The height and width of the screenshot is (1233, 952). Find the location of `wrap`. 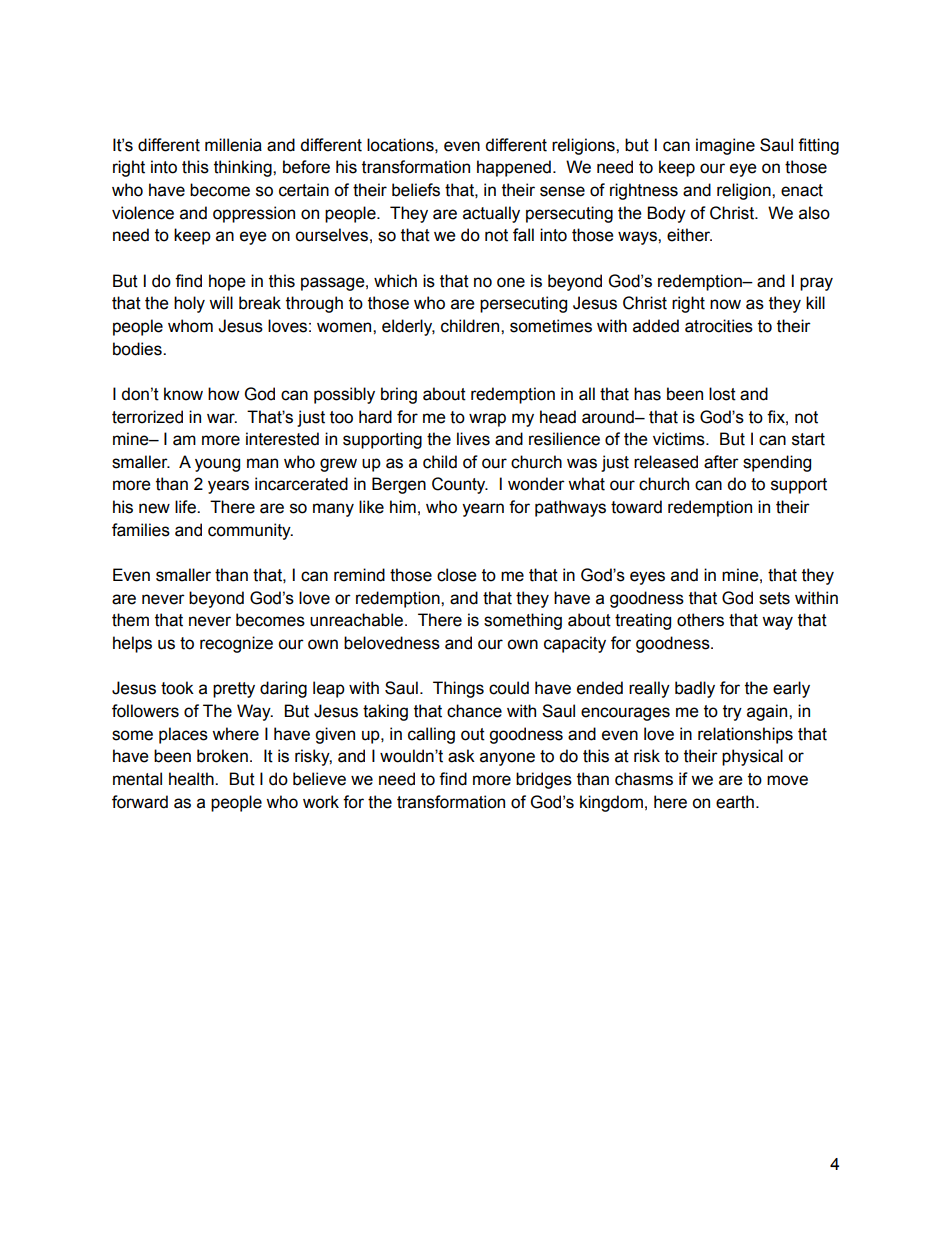

wrap is located at coordinates (487, 420).
